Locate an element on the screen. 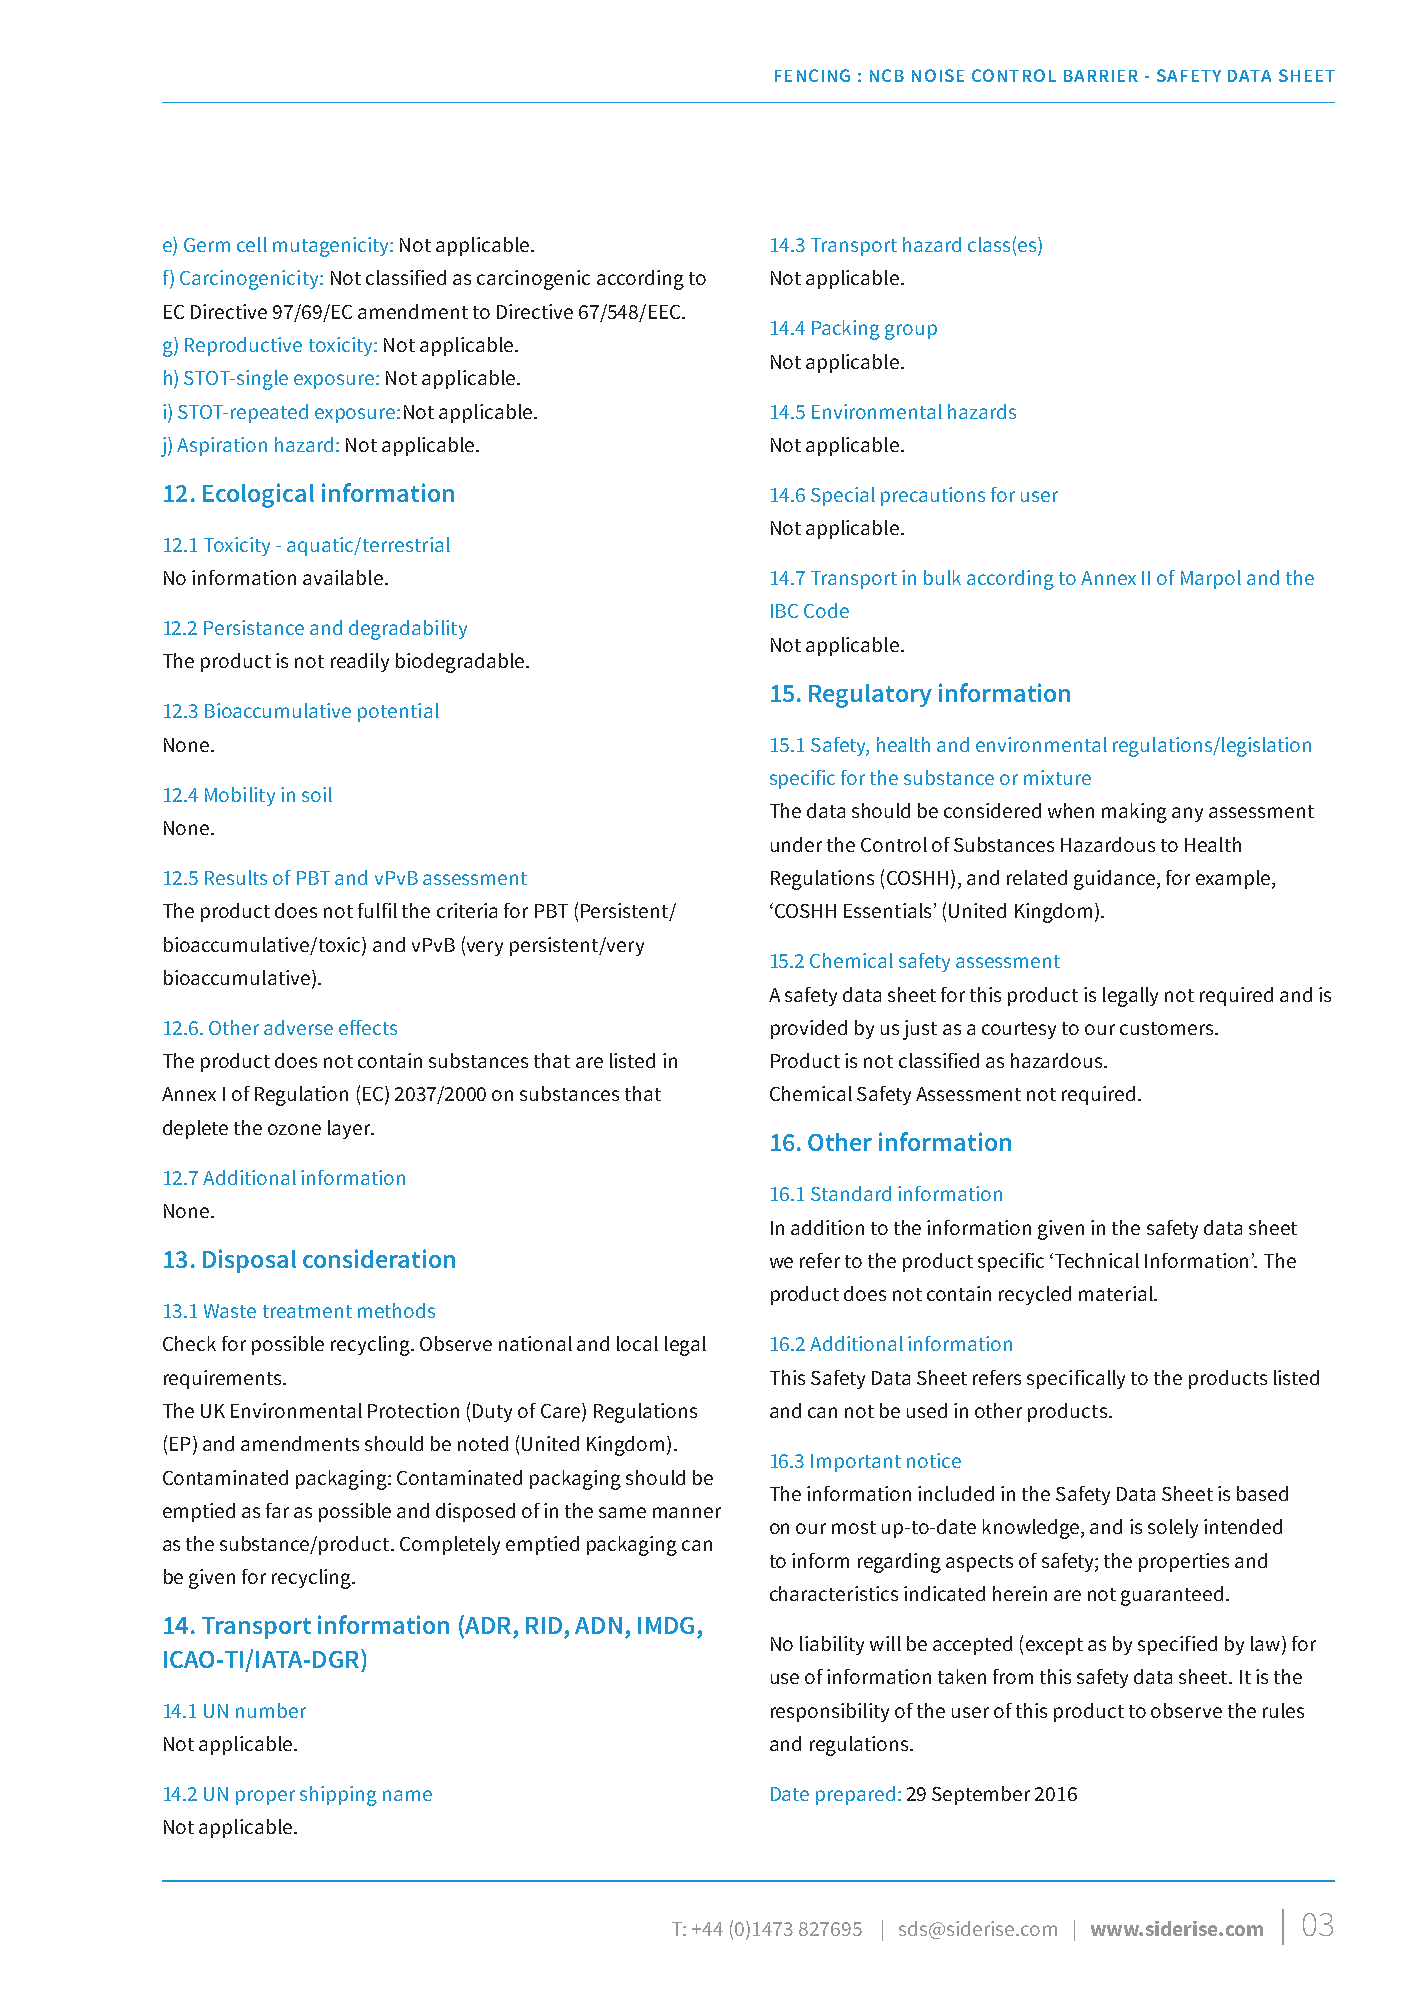 Image resolution: width=1416 pixels, height=2003 pixels. FENCING is located at coordinates (812, 75).
